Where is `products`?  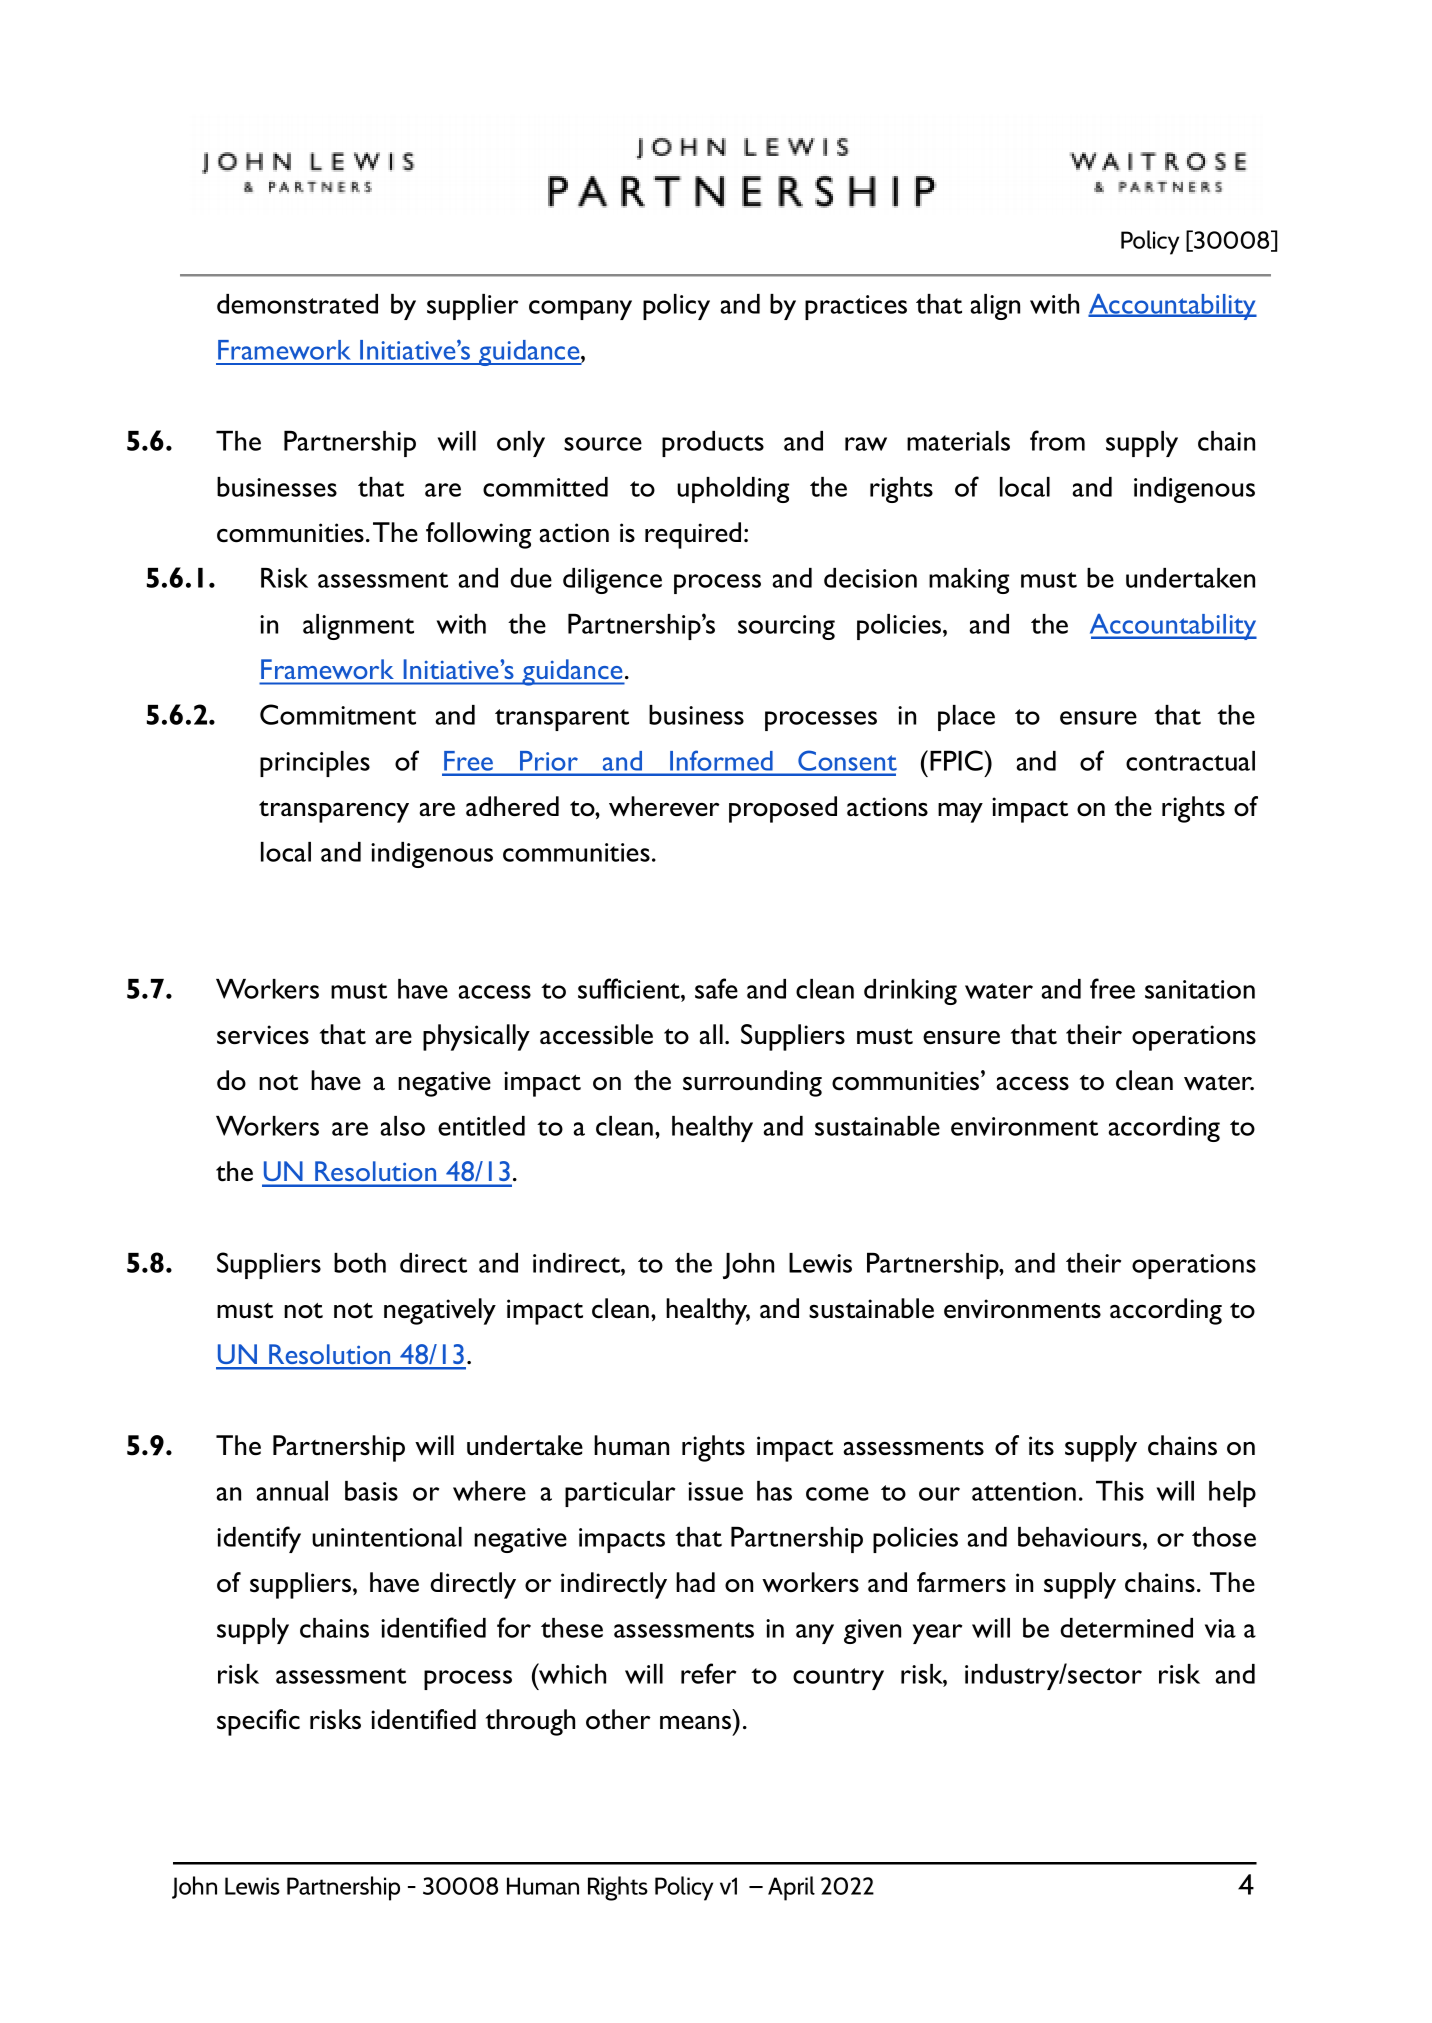
products is located at coordinates (713, 444).
